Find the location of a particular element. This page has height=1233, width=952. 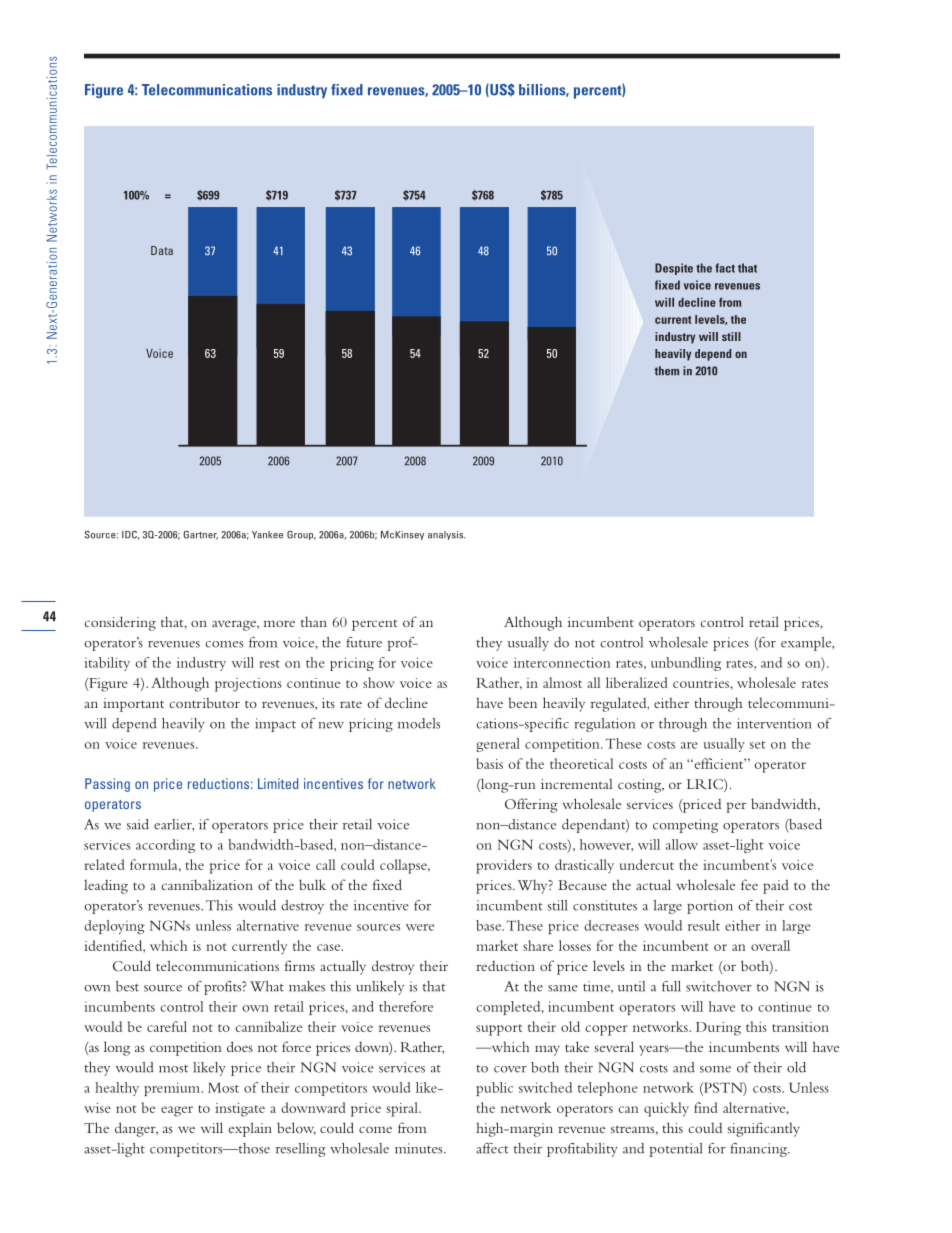

contributor is located at coordinates (204, 703).
